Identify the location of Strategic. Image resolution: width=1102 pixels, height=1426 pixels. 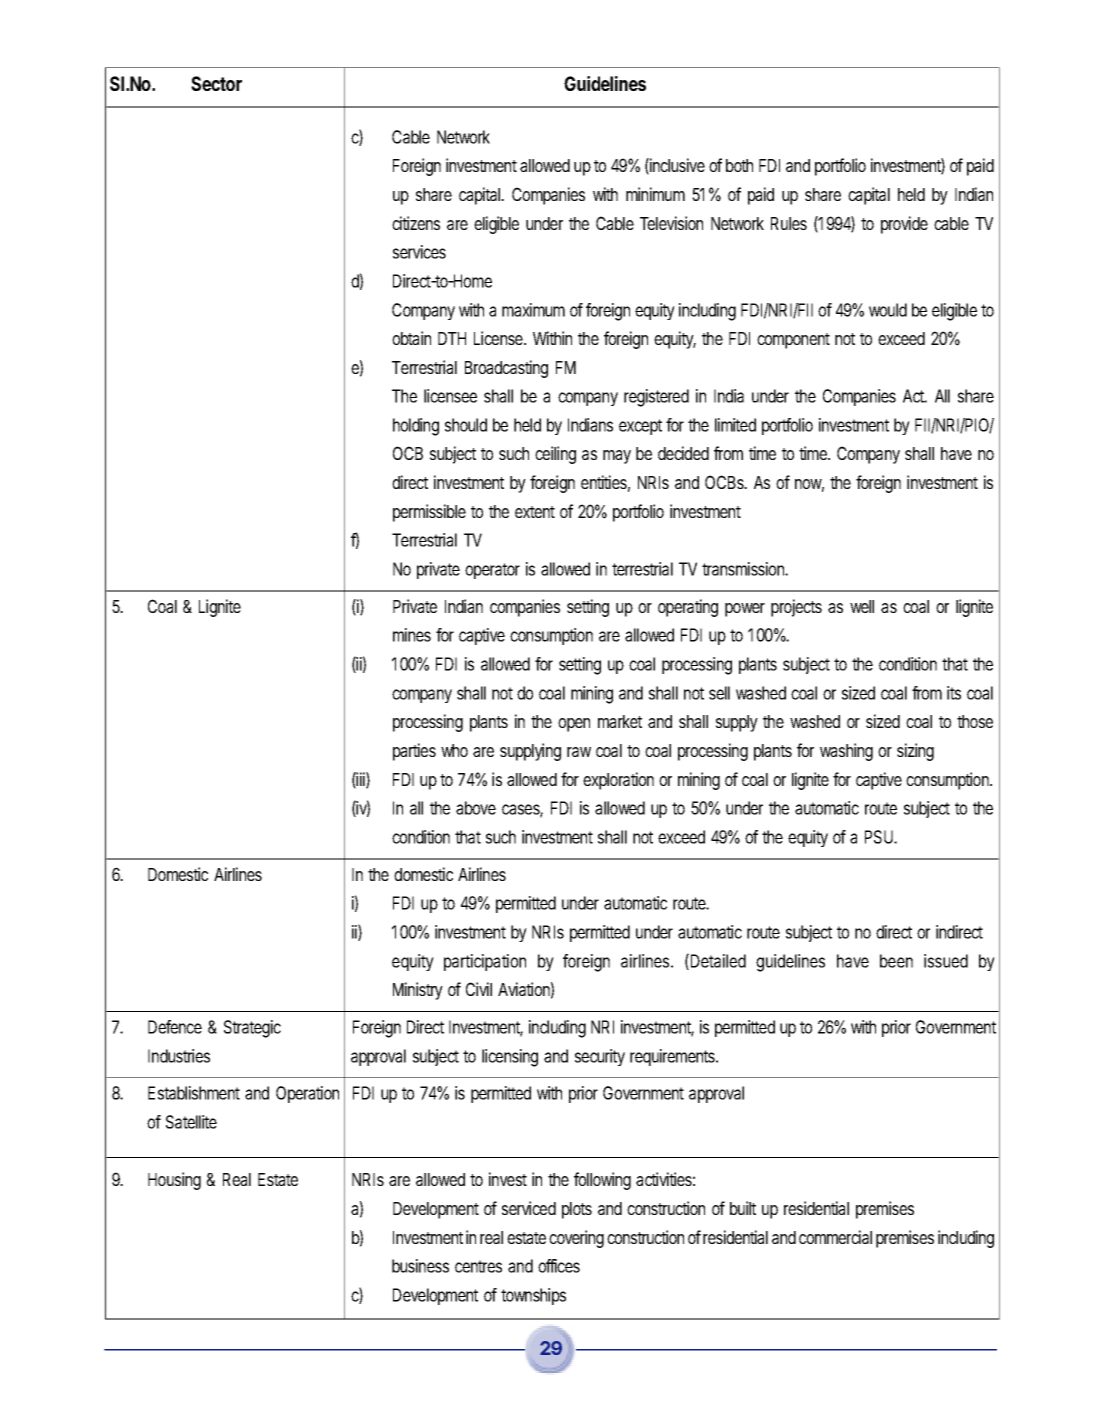
(252, 1029).
